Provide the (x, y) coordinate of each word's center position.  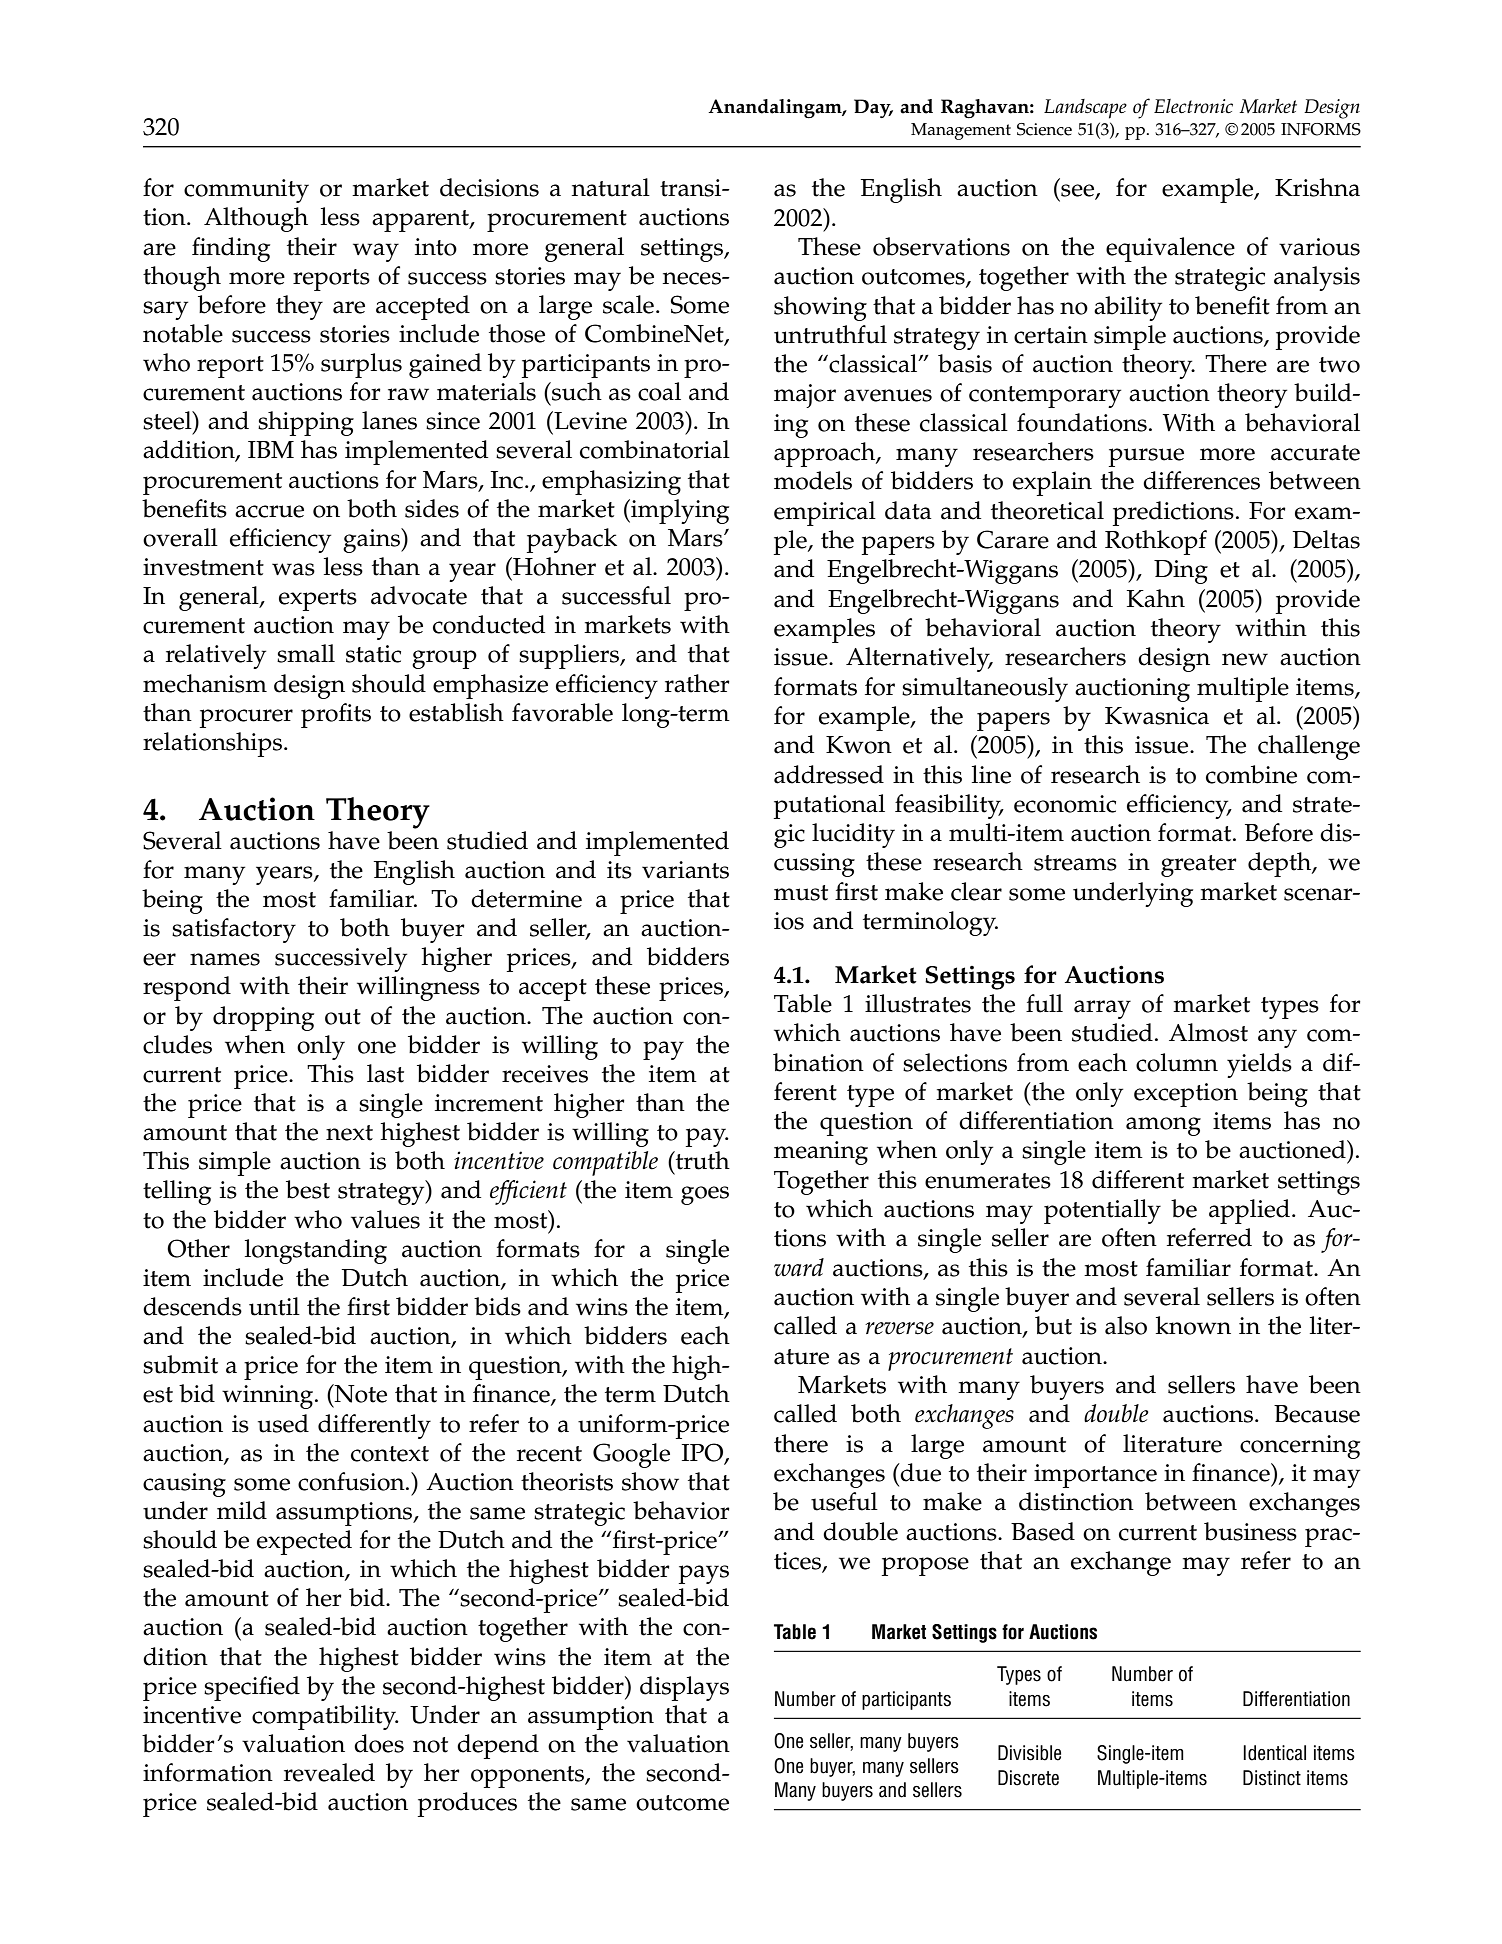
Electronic (1193, 106)
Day (873, 108)
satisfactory (234, 930)
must (801, 893)
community (246, 191)
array (1102, 1009)
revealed (329, 1772)
